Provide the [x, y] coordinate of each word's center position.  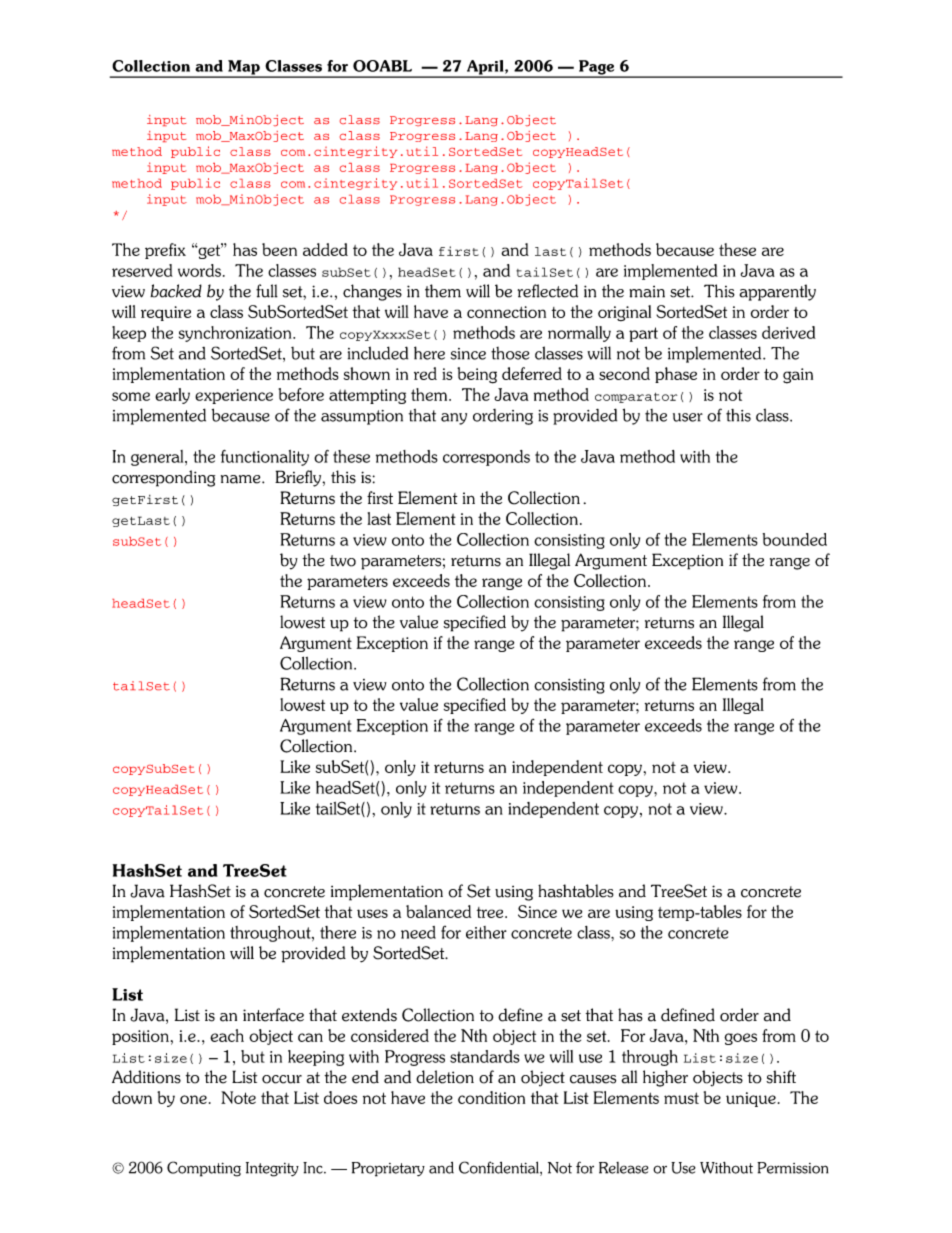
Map [244, 68]
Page [597, 68]
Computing [204, 1169]
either [486, 932]
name [242, 479]
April [485, 68]
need [418, 932]
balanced [438, 911]
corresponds [486, 458]
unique [751, 1099]
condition [491, 1097]
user [688, 417]
